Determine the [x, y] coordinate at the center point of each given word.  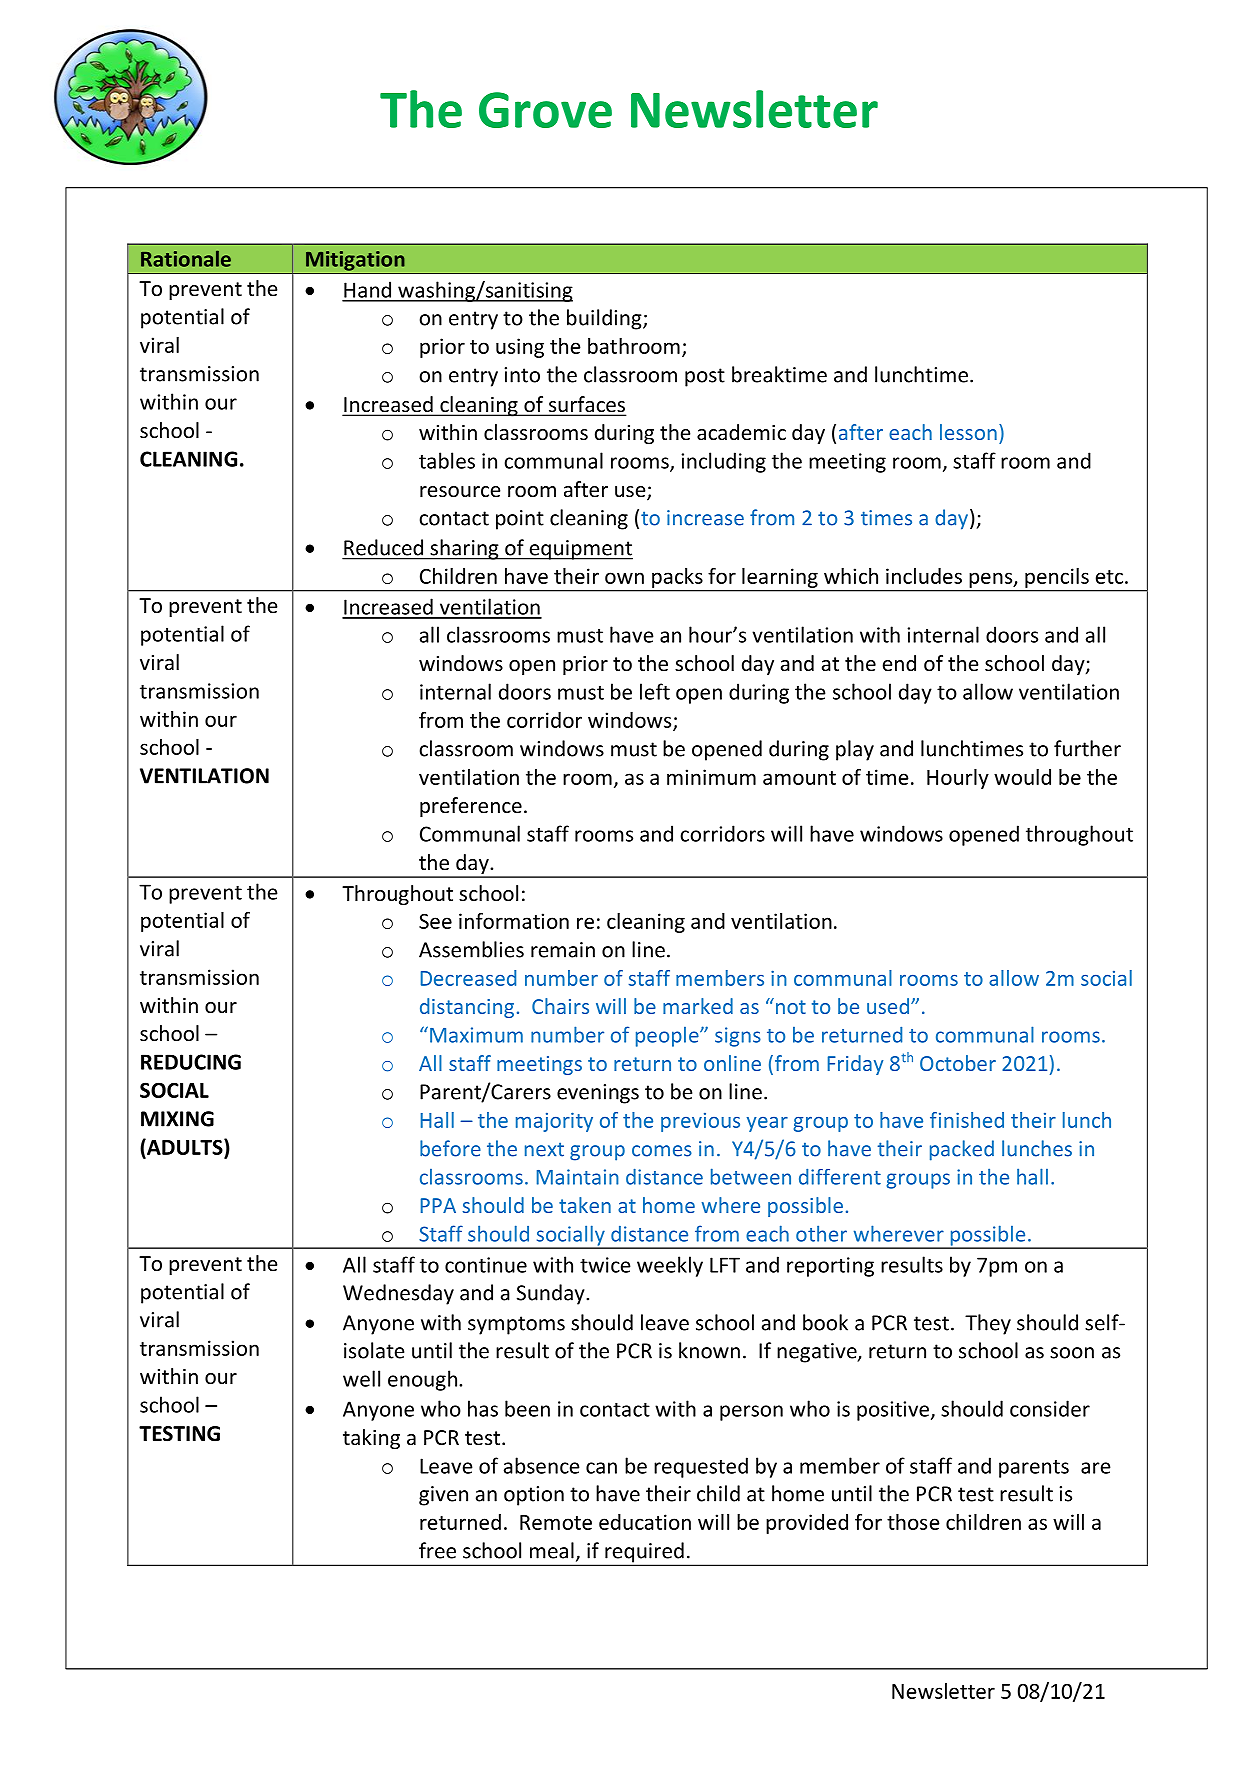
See [435, 921]
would [1022, 777]
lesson [968, 432]
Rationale [186, 258]
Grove [545, 110]
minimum [711, 777]
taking [371, 1439]
